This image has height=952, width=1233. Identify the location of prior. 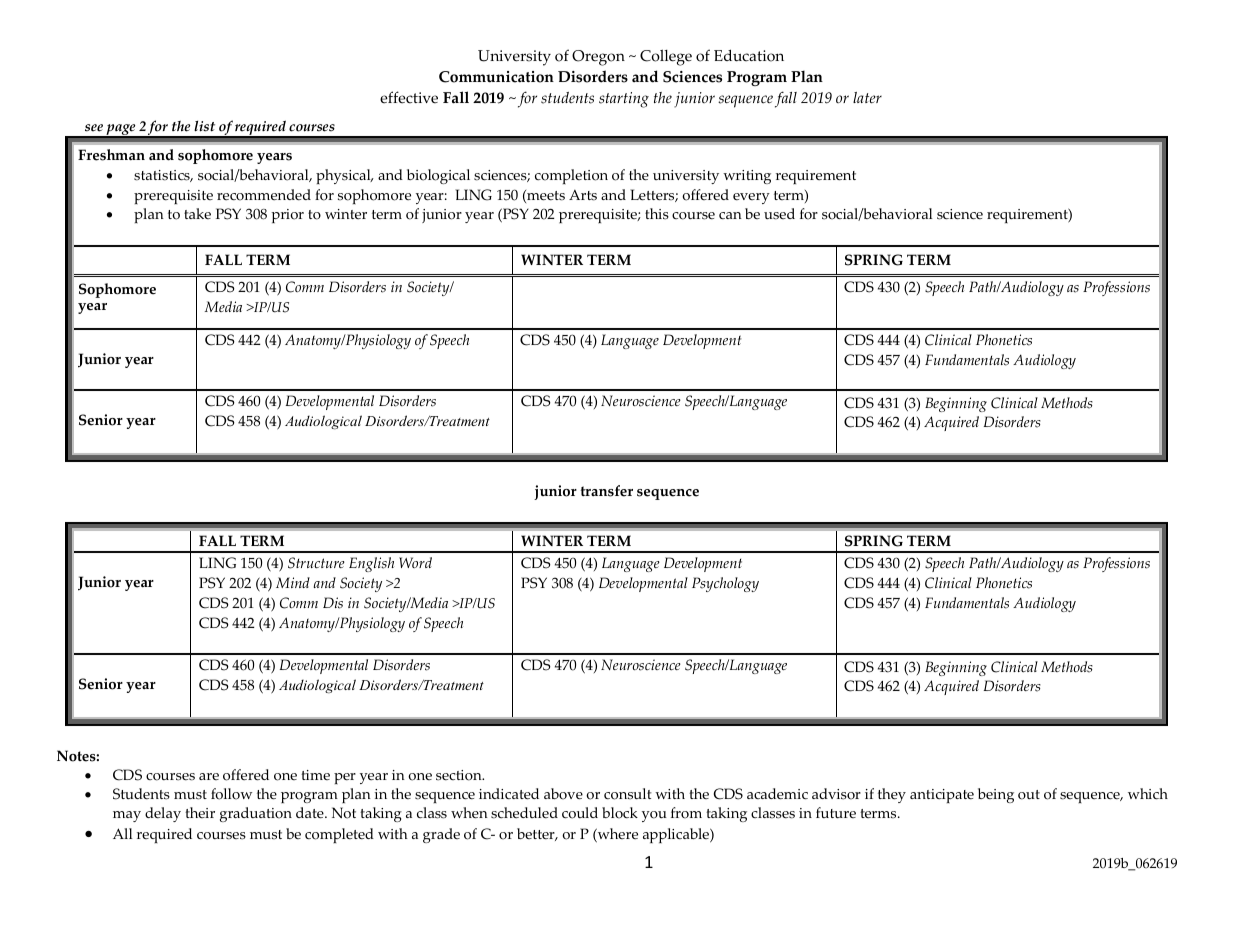
(287, 216).
